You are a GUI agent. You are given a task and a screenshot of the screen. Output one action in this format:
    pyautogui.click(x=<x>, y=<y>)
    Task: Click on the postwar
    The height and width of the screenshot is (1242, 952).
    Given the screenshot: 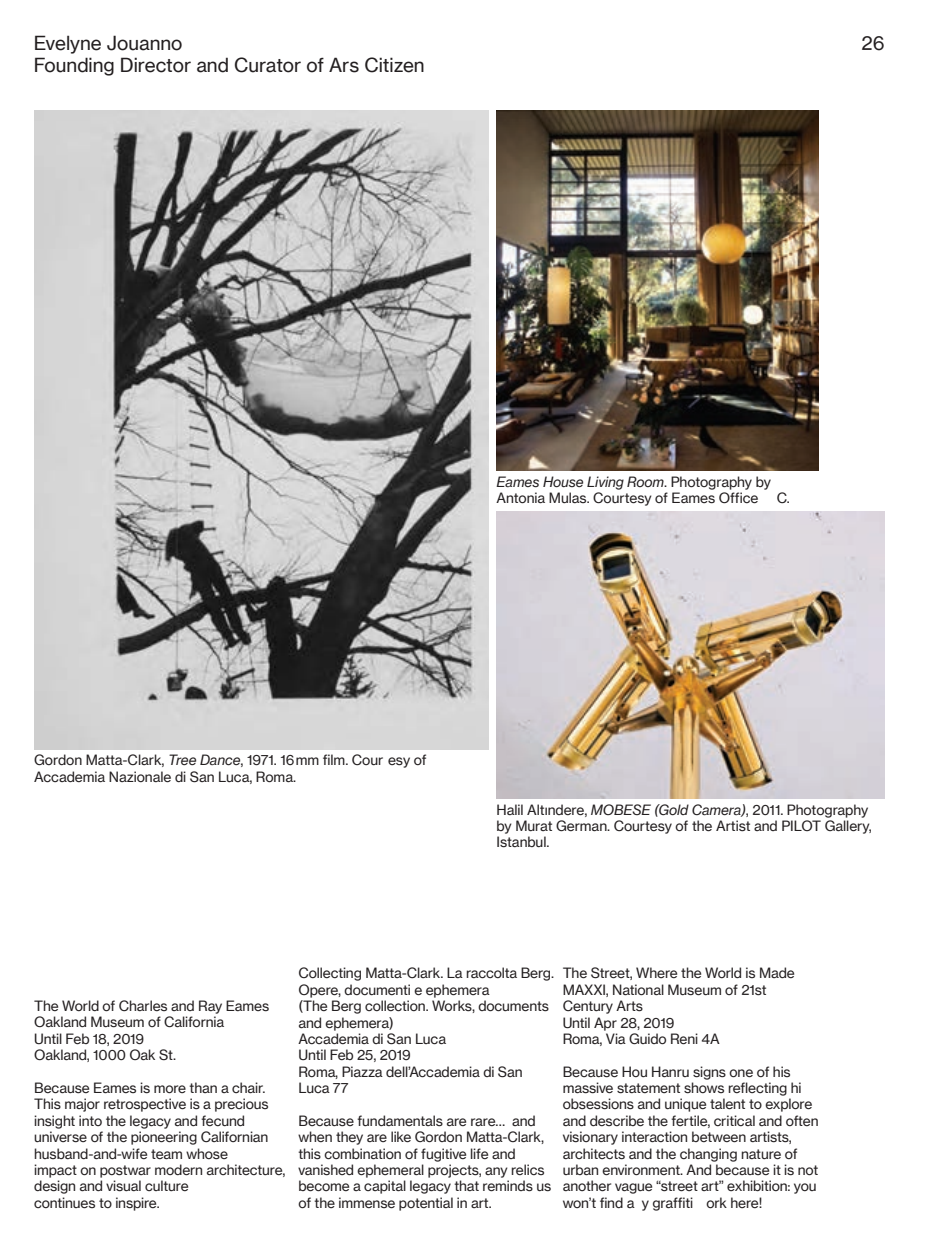 What is the action you would take?
    pyautogui.click(x=125, y=1171)
